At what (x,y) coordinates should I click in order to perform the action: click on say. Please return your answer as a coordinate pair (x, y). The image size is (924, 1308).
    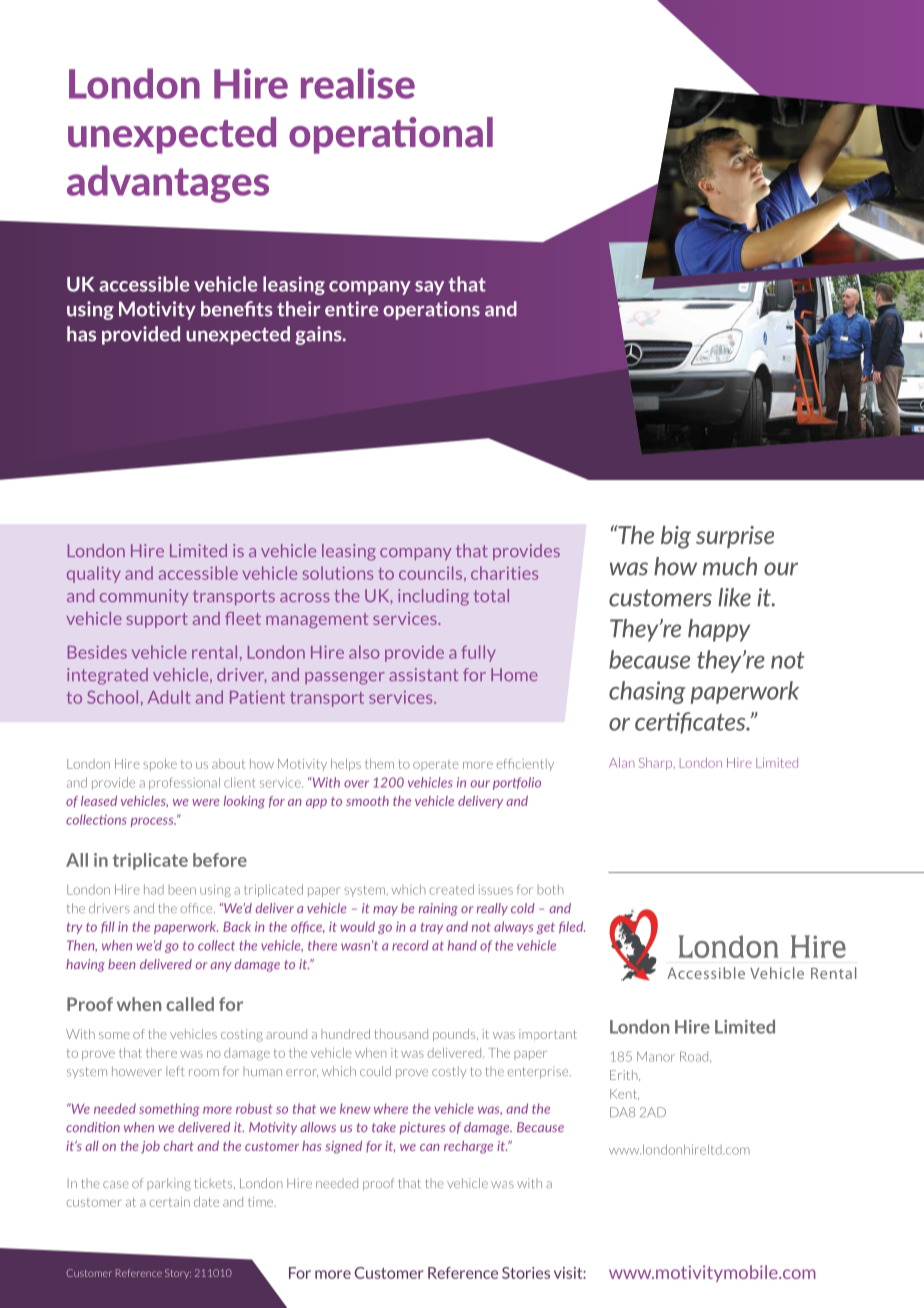
    Looking at the image, I should click on (429, 288).
